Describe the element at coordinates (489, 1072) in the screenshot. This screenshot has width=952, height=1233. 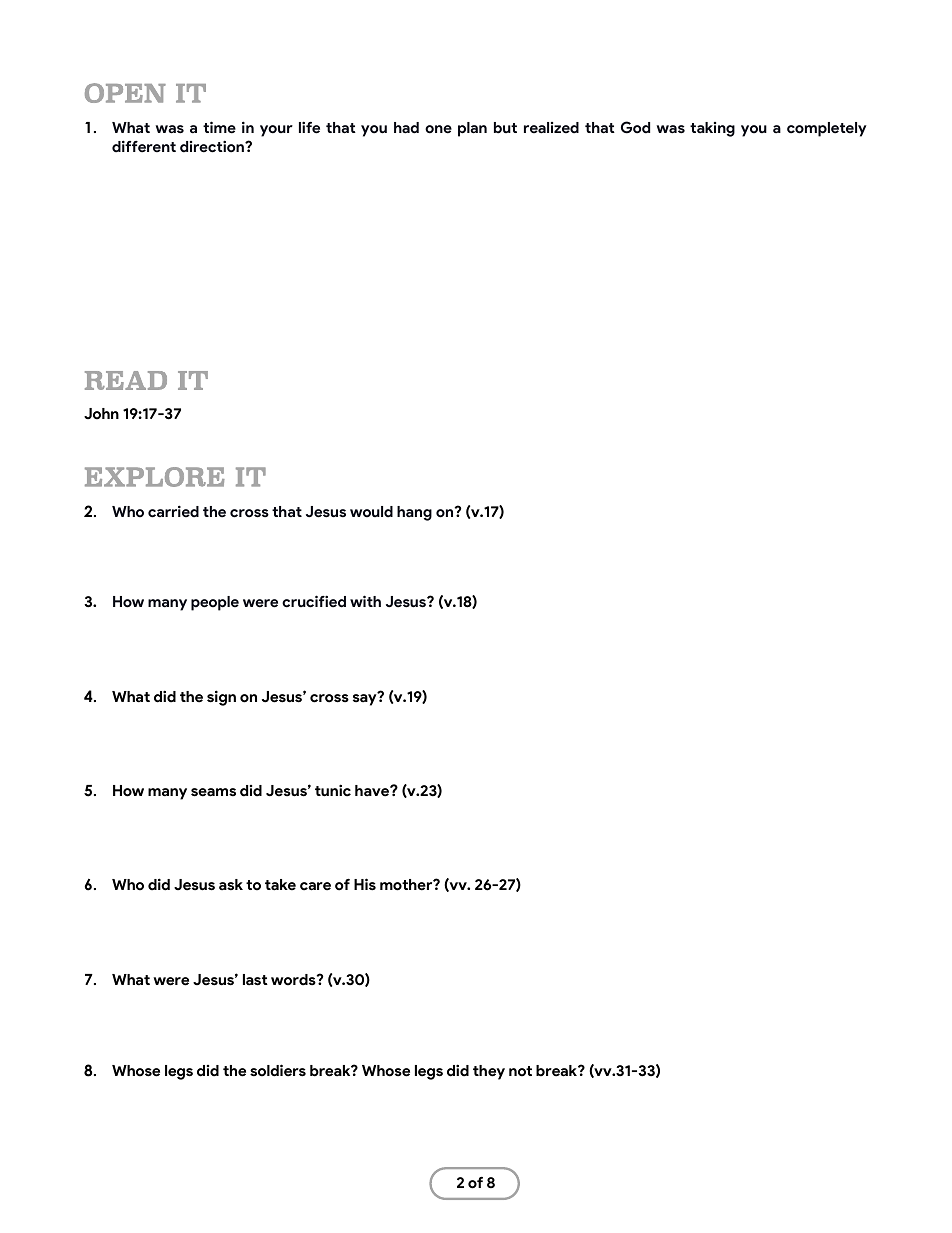
I see `they` at that location.
